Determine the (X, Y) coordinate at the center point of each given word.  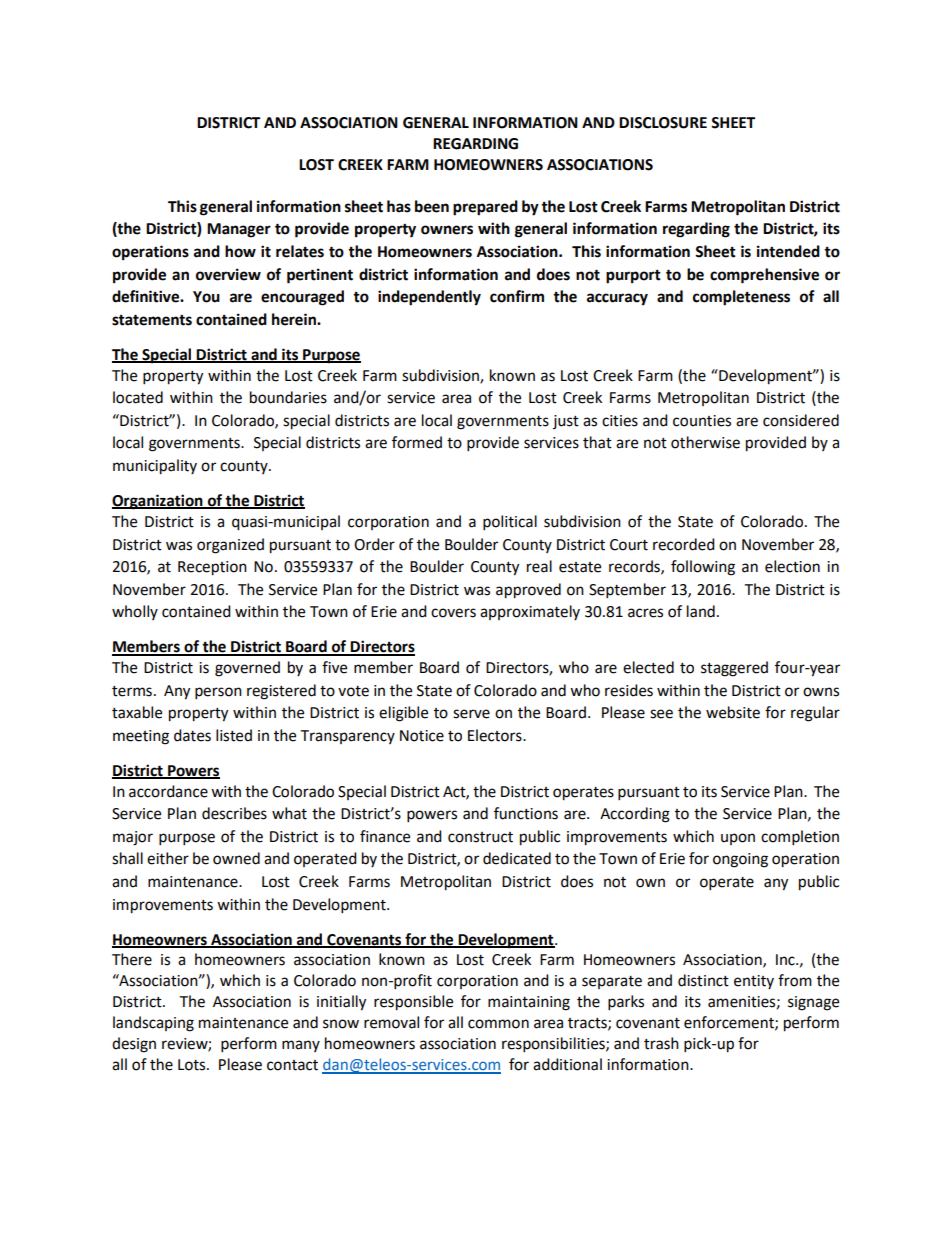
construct (480, 837)
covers (453, 613)
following (703, 568)
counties (702, 421)
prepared (485, 208)
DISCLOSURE (663, 123)
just (566, 422)
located (138, 397)
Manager (239, 230)
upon (738, 839)
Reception (212, 568)
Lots (193, 1065)
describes (234, 813)
